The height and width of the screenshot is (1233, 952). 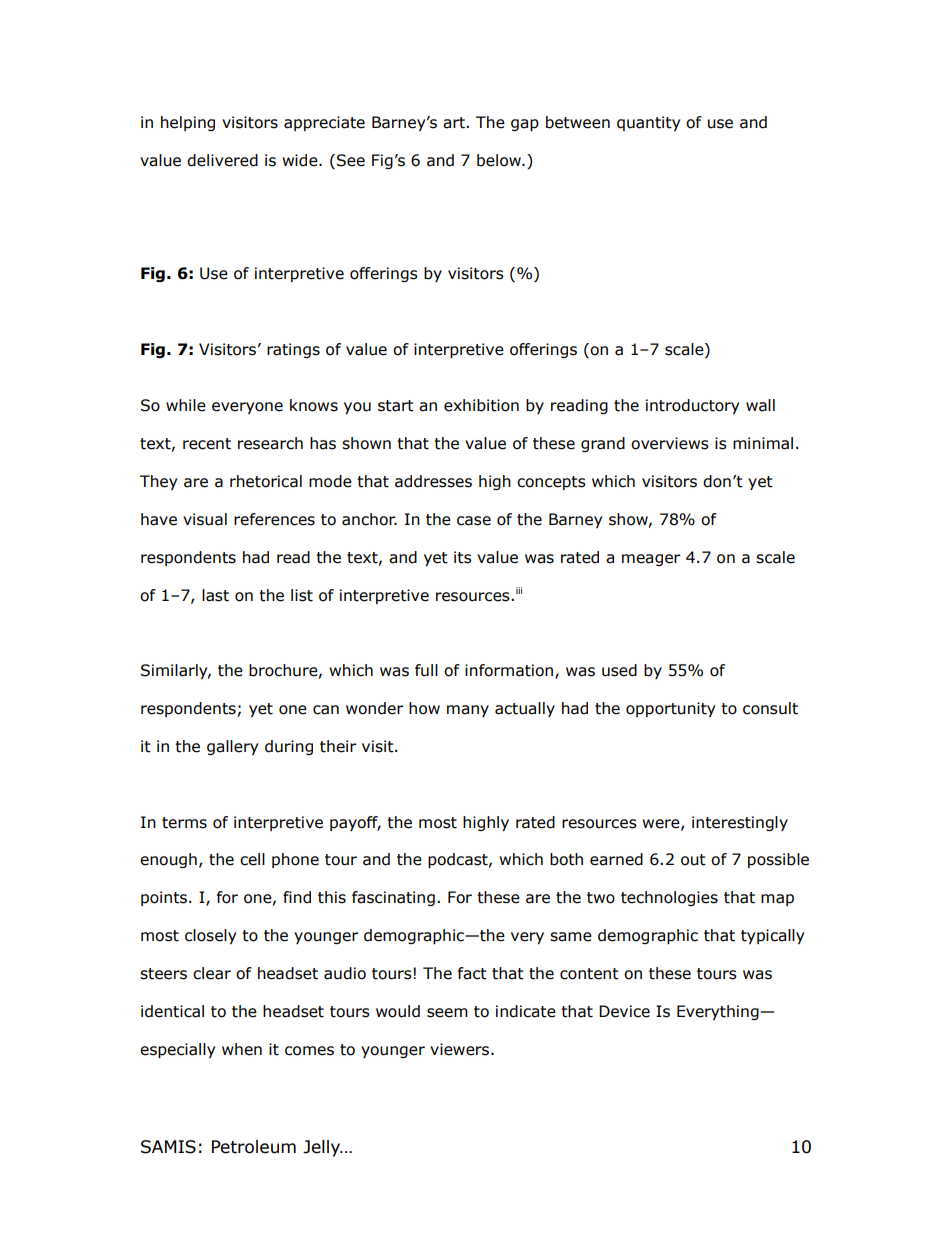 What do you see at coordinates (619, 670) in the screenshot?
I see `used` at bounding box center [619, 670].
